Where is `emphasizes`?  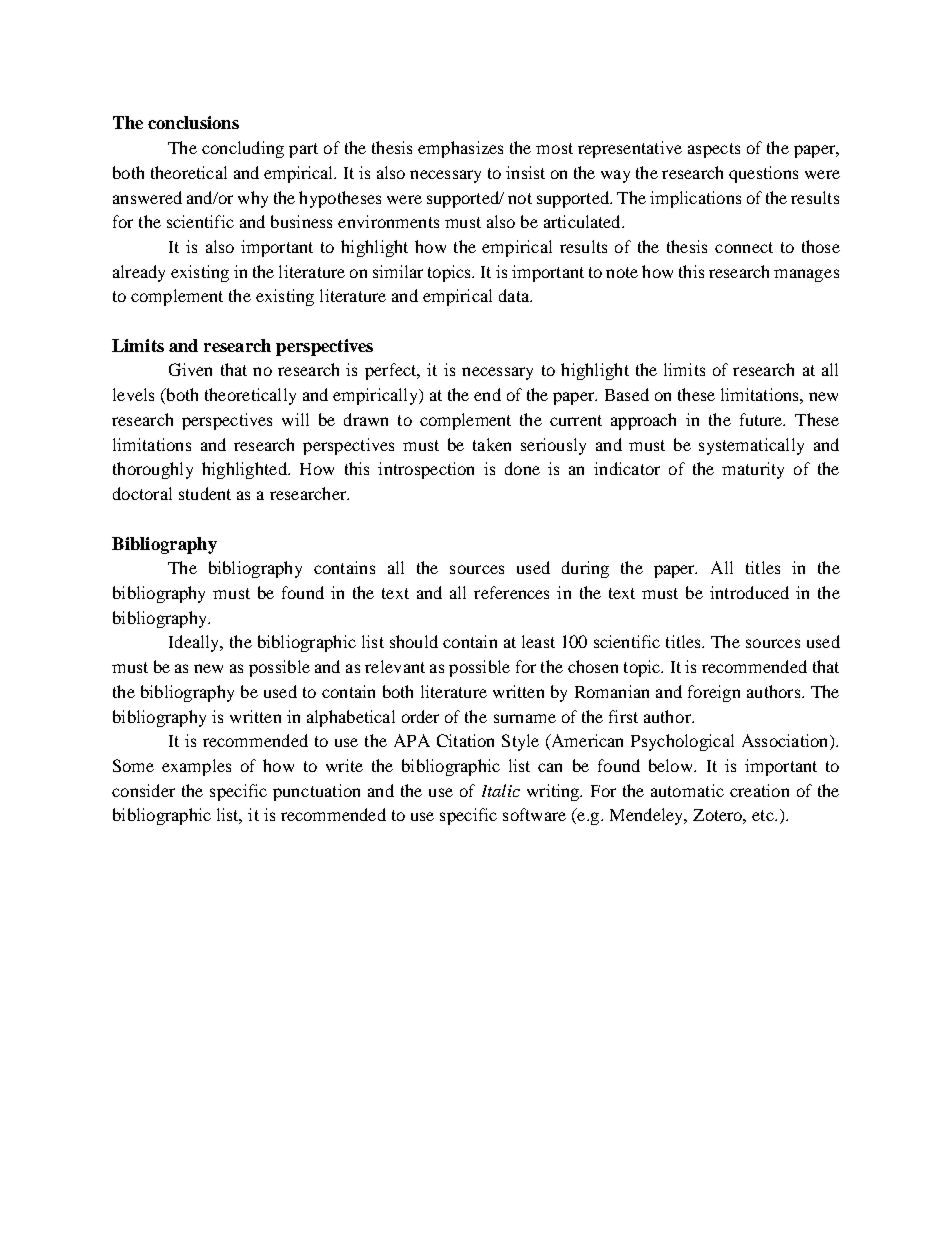 emphasizes is located at coordinates (460, 149).
